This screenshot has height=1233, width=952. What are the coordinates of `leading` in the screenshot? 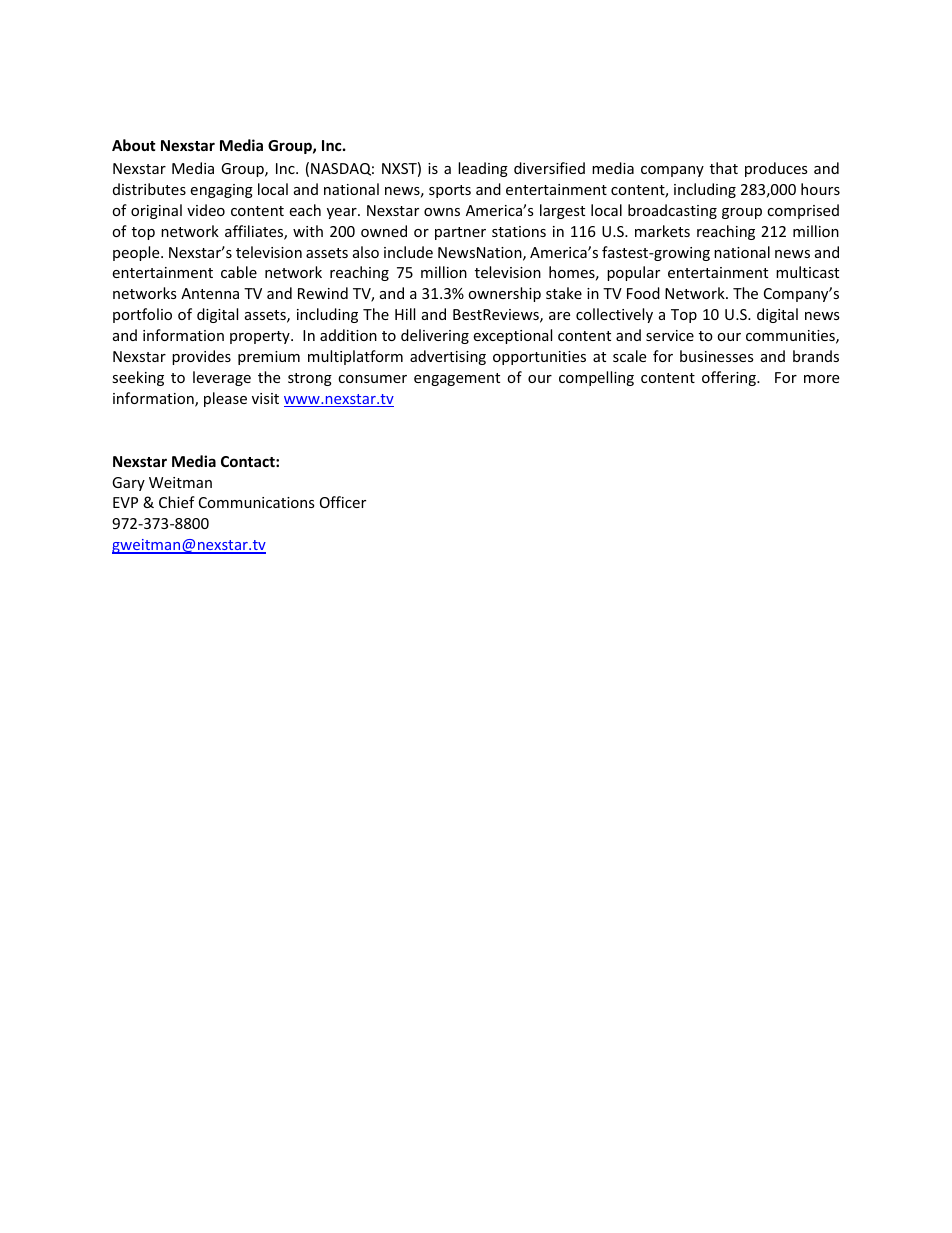 It's located at (483, 169).
